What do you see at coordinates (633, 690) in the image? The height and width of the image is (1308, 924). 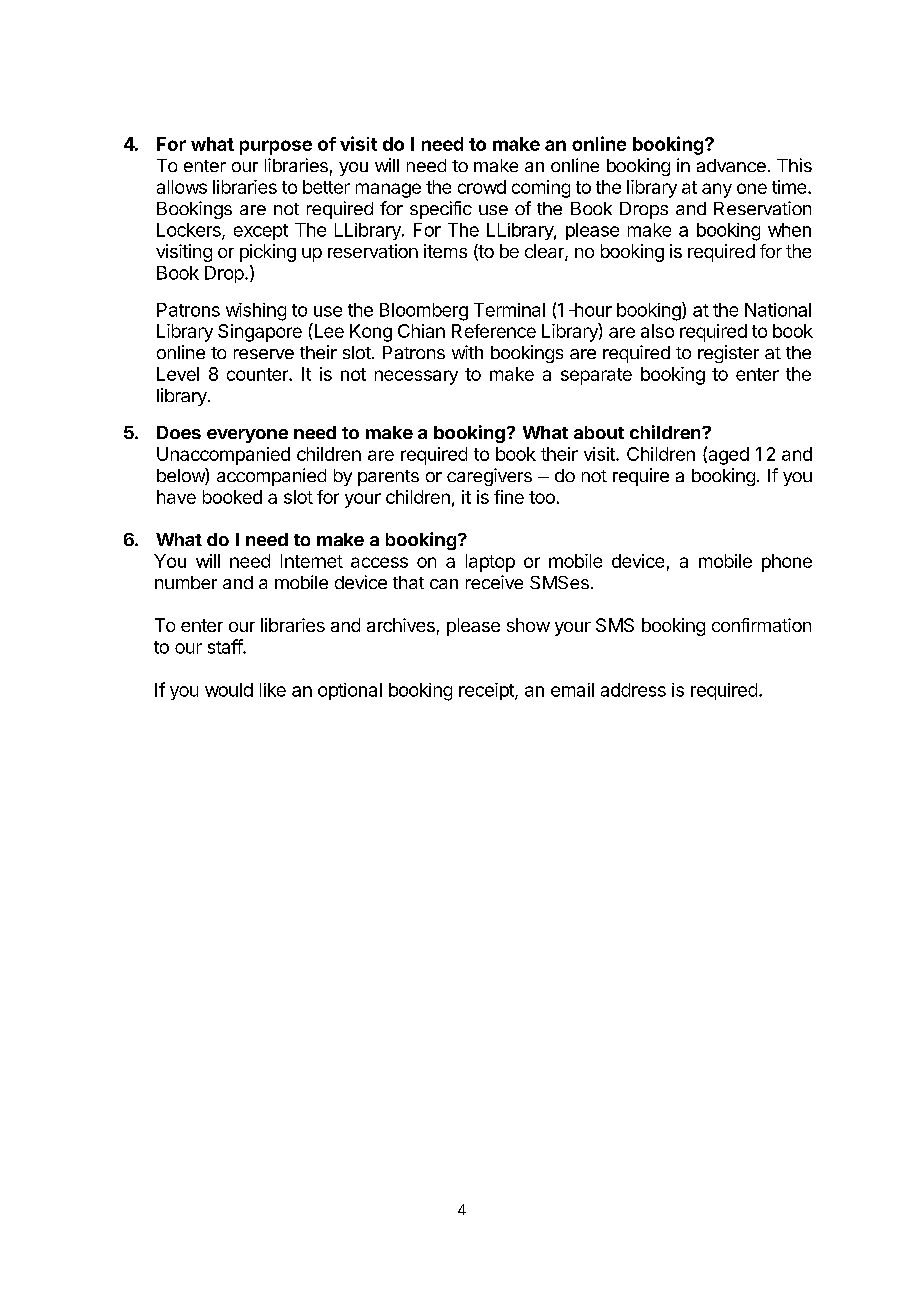 I see `address` at bounding box center [633, 690].
